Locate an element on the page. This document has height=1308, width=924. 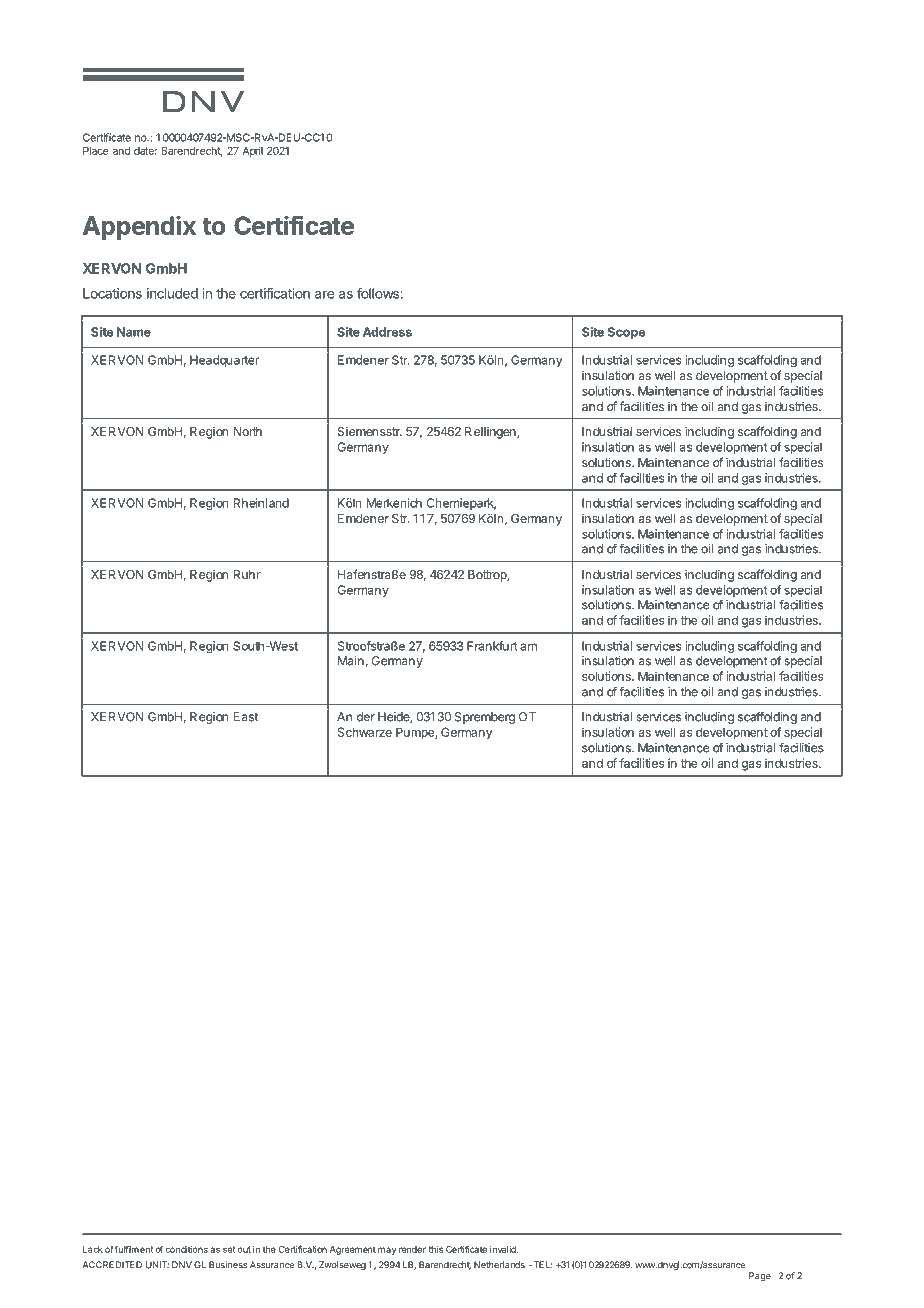
Scope is located at coordinates (626, 333).
